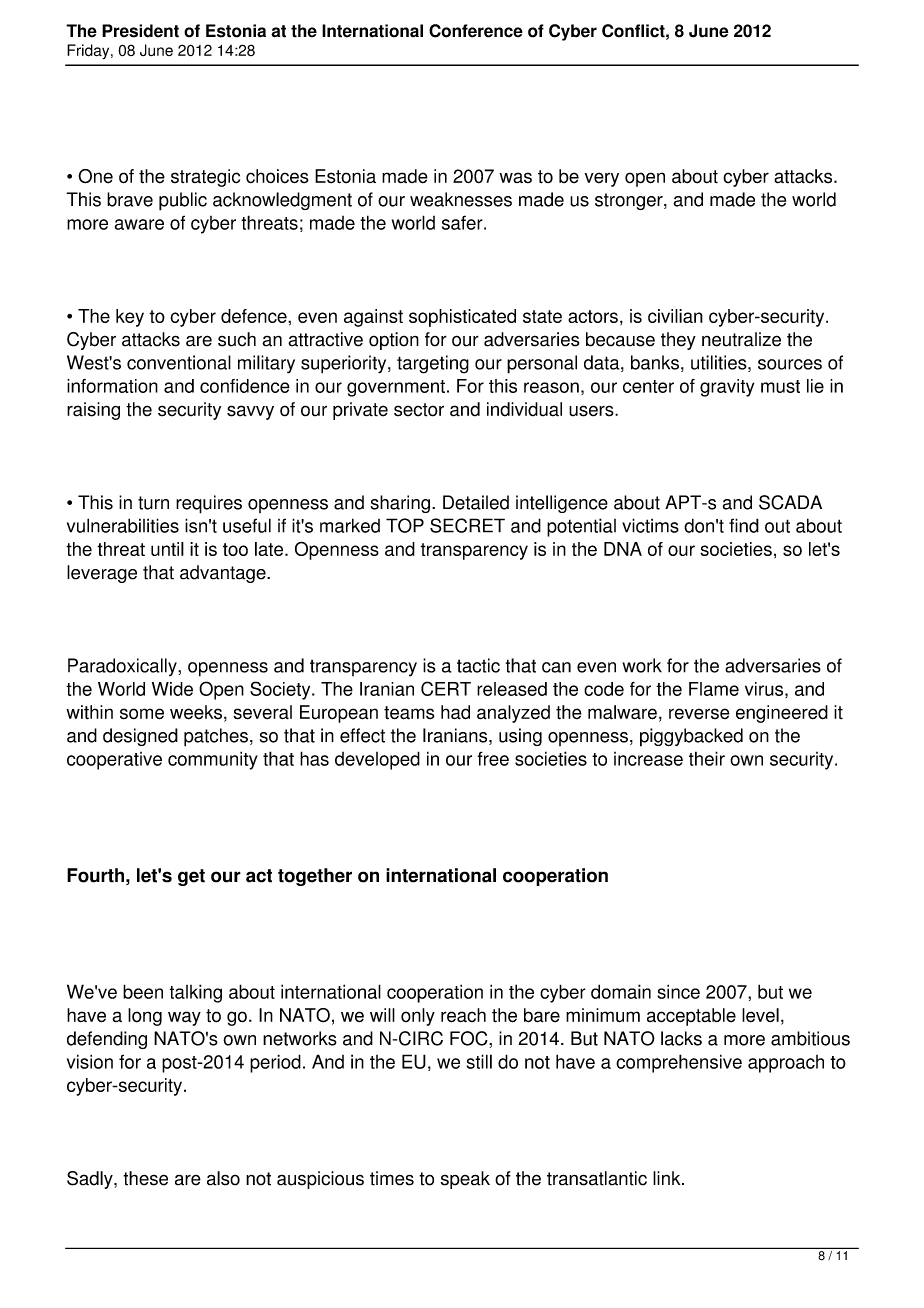 This page has height=1308, width=924. I want to click on Conference, so click(476, 31).
